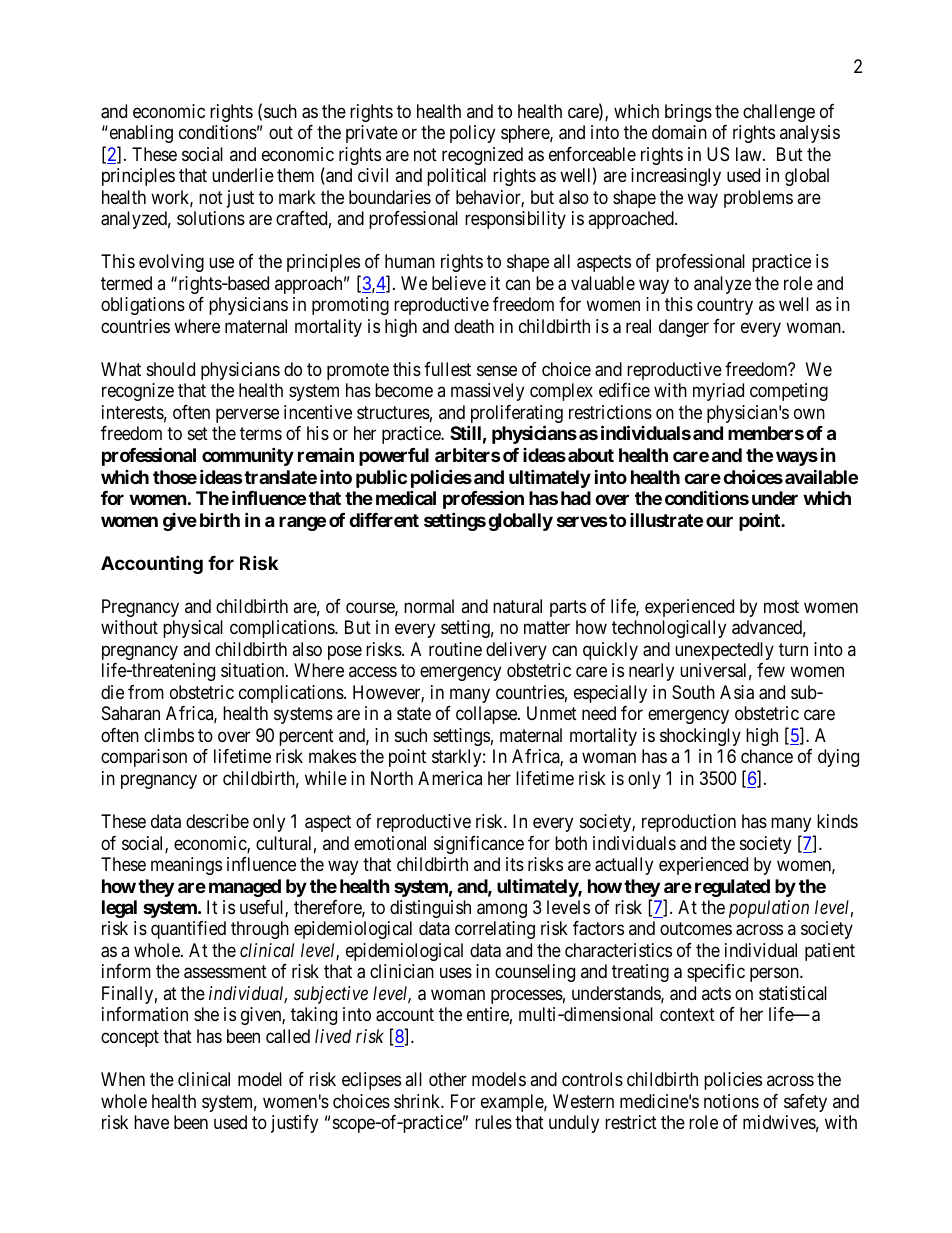  I want to click on community, so click(248, 456).
